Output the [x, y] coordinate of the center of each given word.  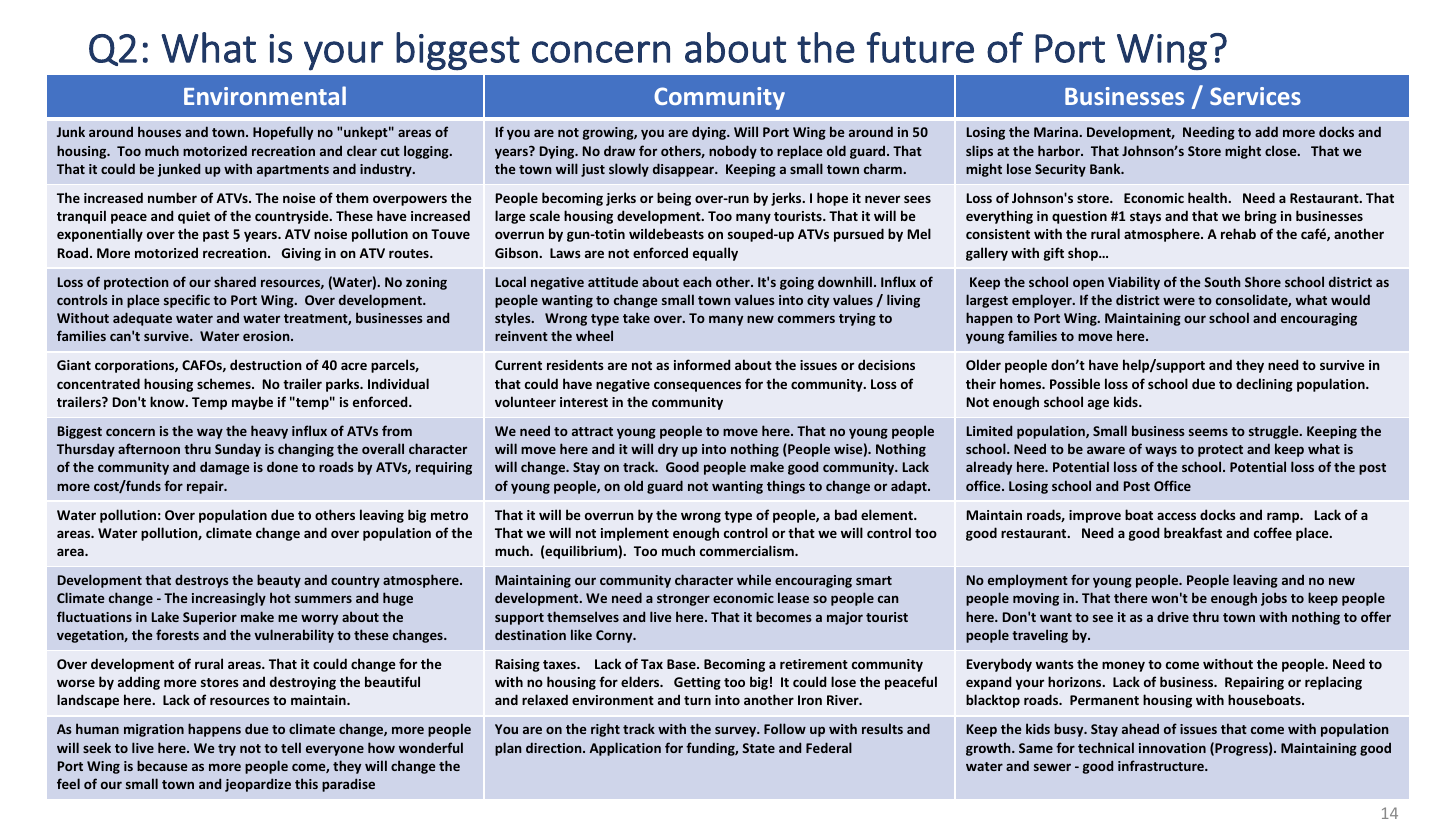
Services [1255, 96]
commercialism [748, 550]
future [920, 47]
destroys [202, 581]
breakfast [1193, 532]
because [162, 765]
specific [187, 301]
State [758, 748]
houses [159, 131]
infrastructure [1162, 765]
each [697, 281]
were [1179, 301]
